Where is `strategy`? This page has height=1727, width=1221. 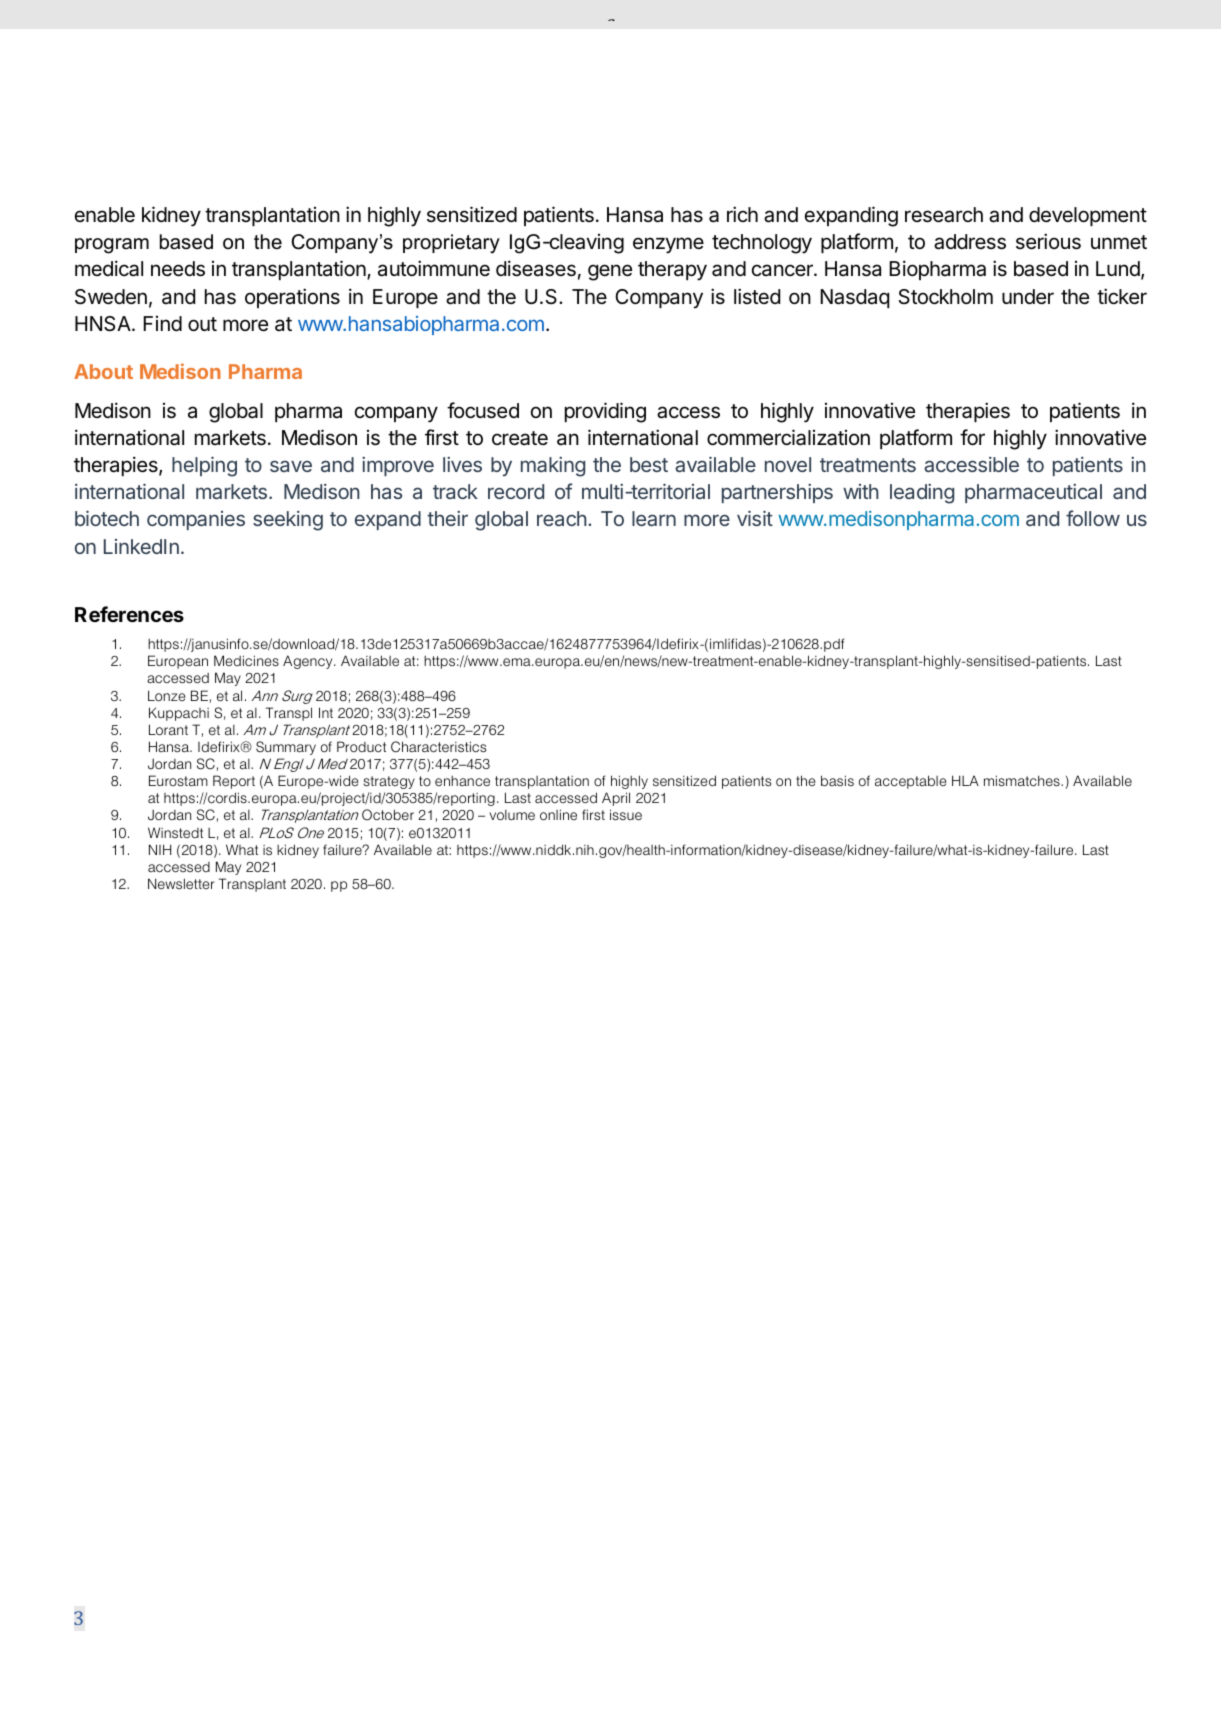
strategy is located at coordinates (389, 782).
